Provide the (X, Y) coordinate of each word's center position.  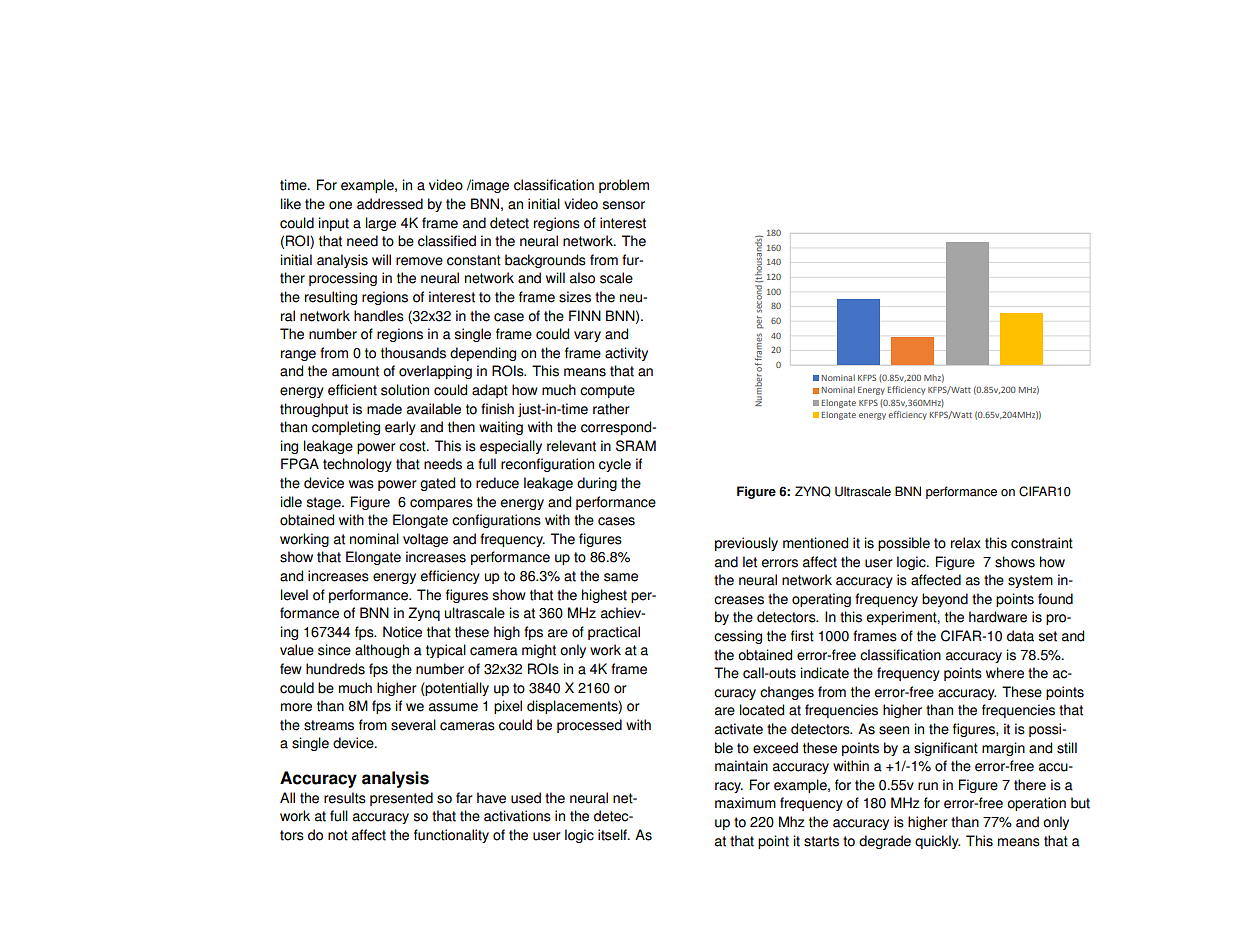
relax (966, 543)
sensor (624, 205)
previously (746, 544)
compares (441, 504)
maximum (745, 803)
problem (624, 186)
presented (401, 799)
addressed (390, 204)
